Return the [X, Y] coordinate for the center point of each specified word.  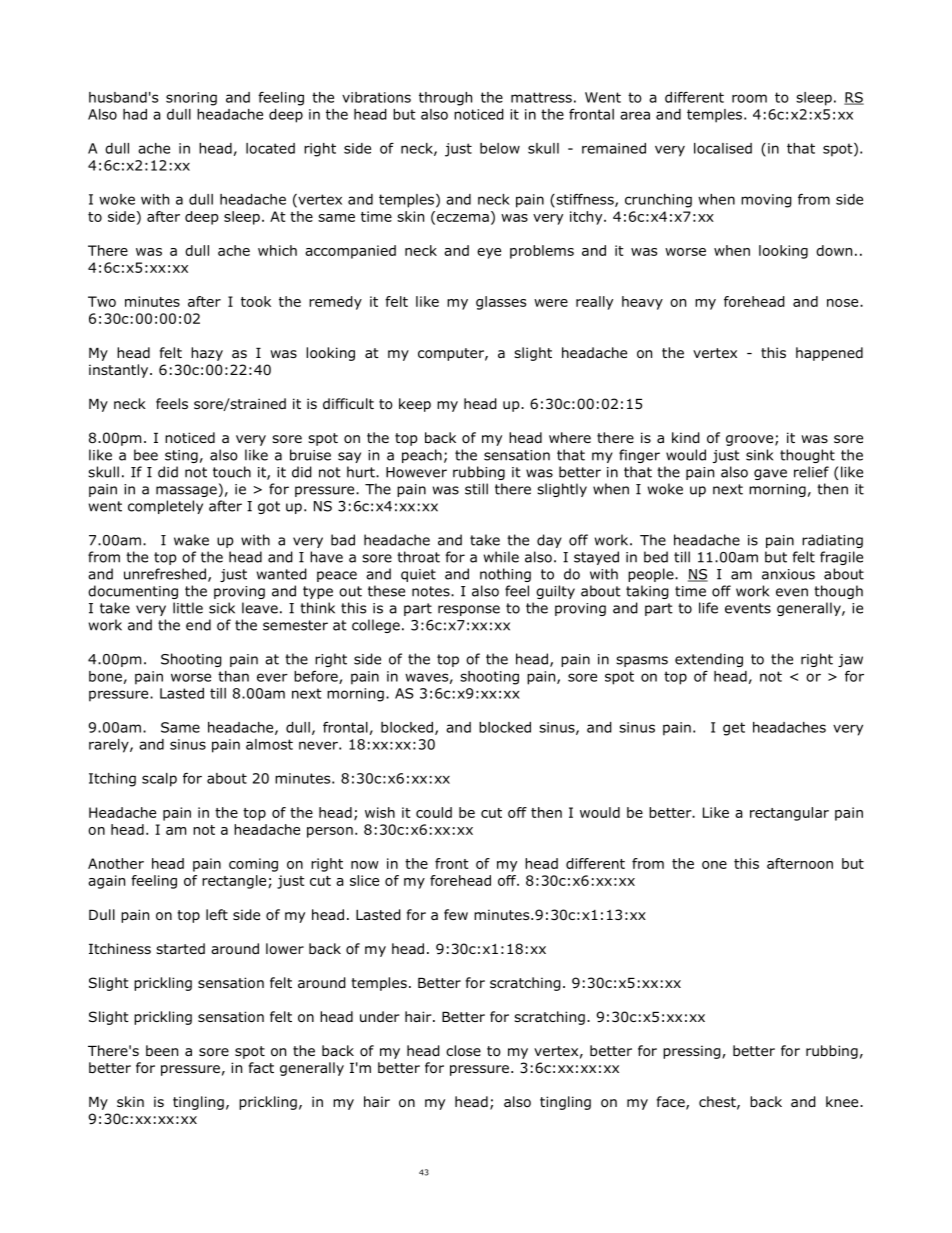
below [500, 148]
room [749, 98]
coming [253, 865]
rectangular [789, 814]
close [463, 1051]
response [469, 610]
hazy [207, 354]
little [188, 608]
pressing [693, 1052]
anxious [788, 574]
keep [415, 405]
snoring [191, 99]
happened [829, 354]
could [434, 812]
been [162, 1050]
